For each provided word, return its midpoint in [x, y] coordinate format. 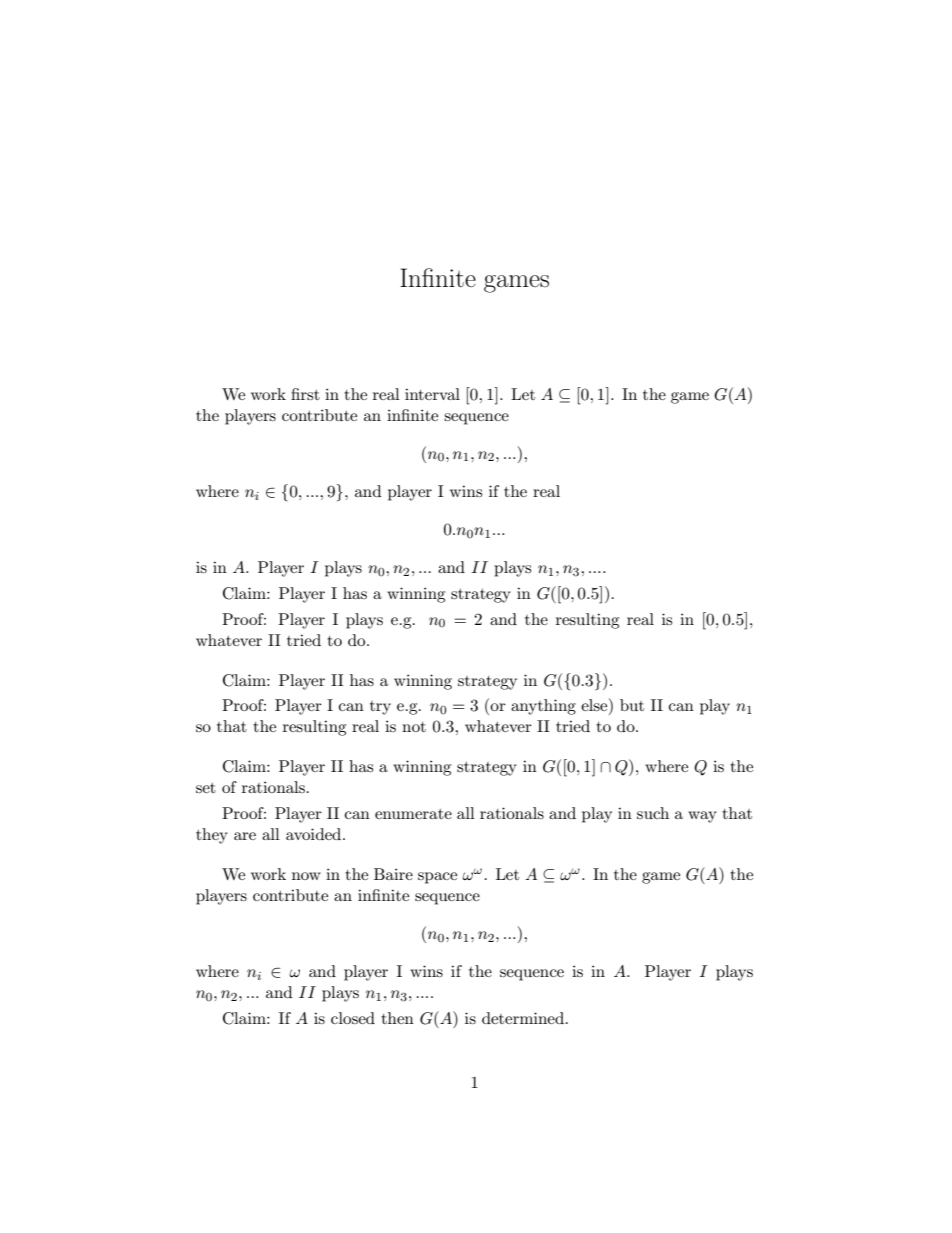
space [437, 878]
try [380, 708]
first [305, 394]
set [206, 788]
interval [432, 394]
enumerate [413, 814]
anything [543, 707]
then [397, 1018]
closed [353, 1018]
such [653, 813]
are [245, 836]
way [702, 817]
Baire [393, 874]
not [414, 727]
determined [524, 1018]
